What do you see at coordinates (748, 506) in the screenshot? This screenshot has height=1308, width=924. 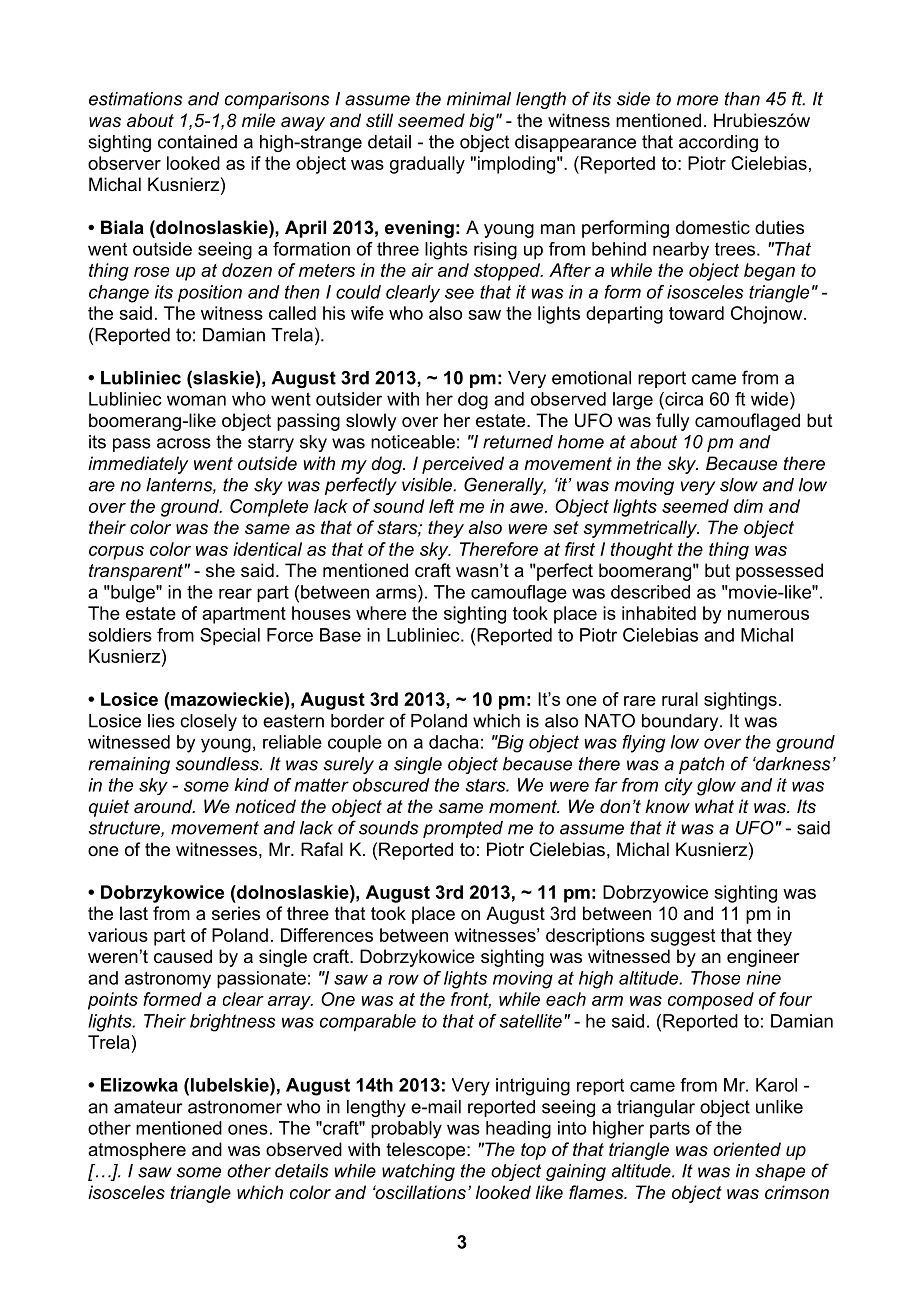 I see `dim` at bounding box center [748, 506].
